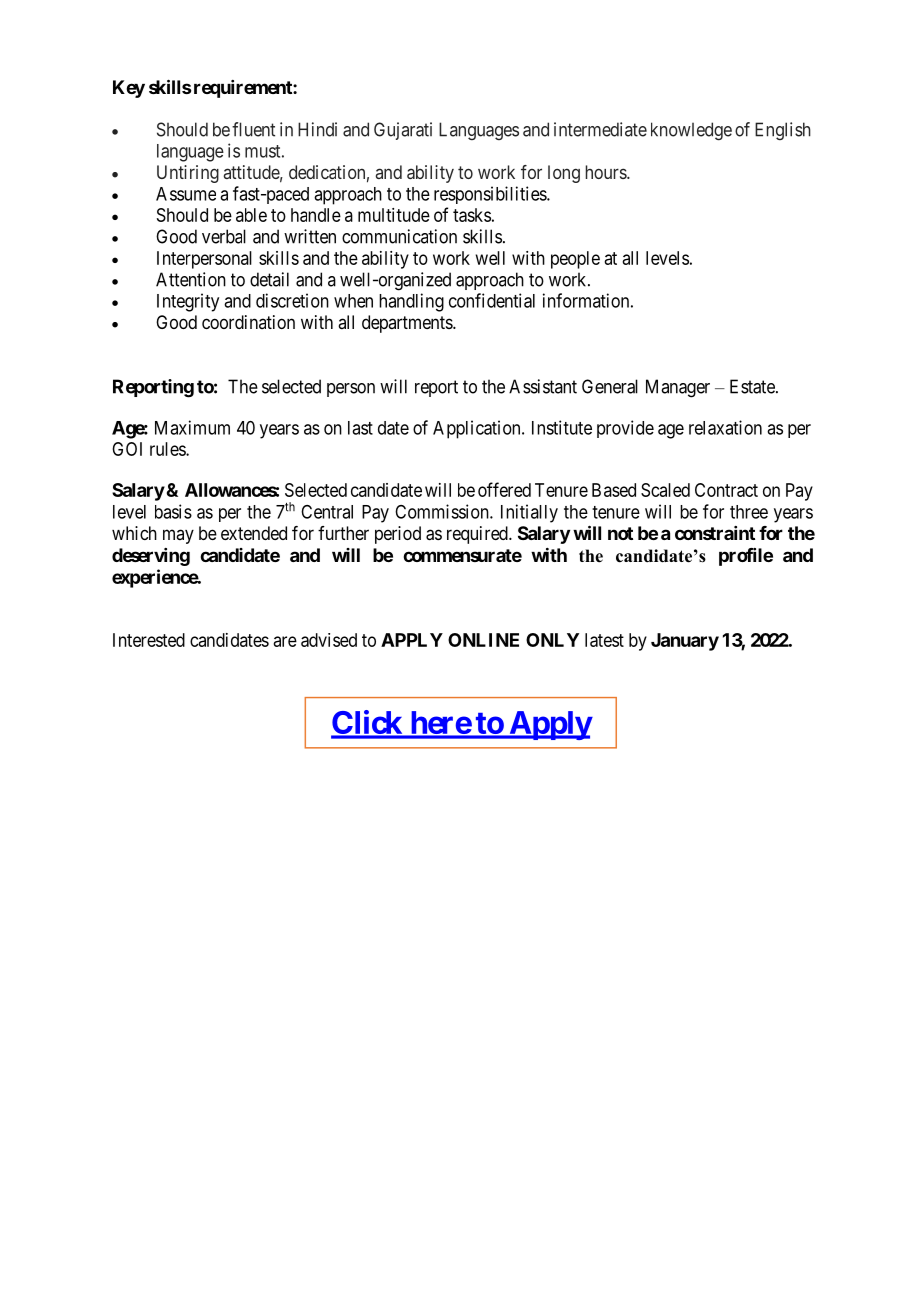 This document has width=924, height=1307. I want to click on Application, so click(478, 429).
